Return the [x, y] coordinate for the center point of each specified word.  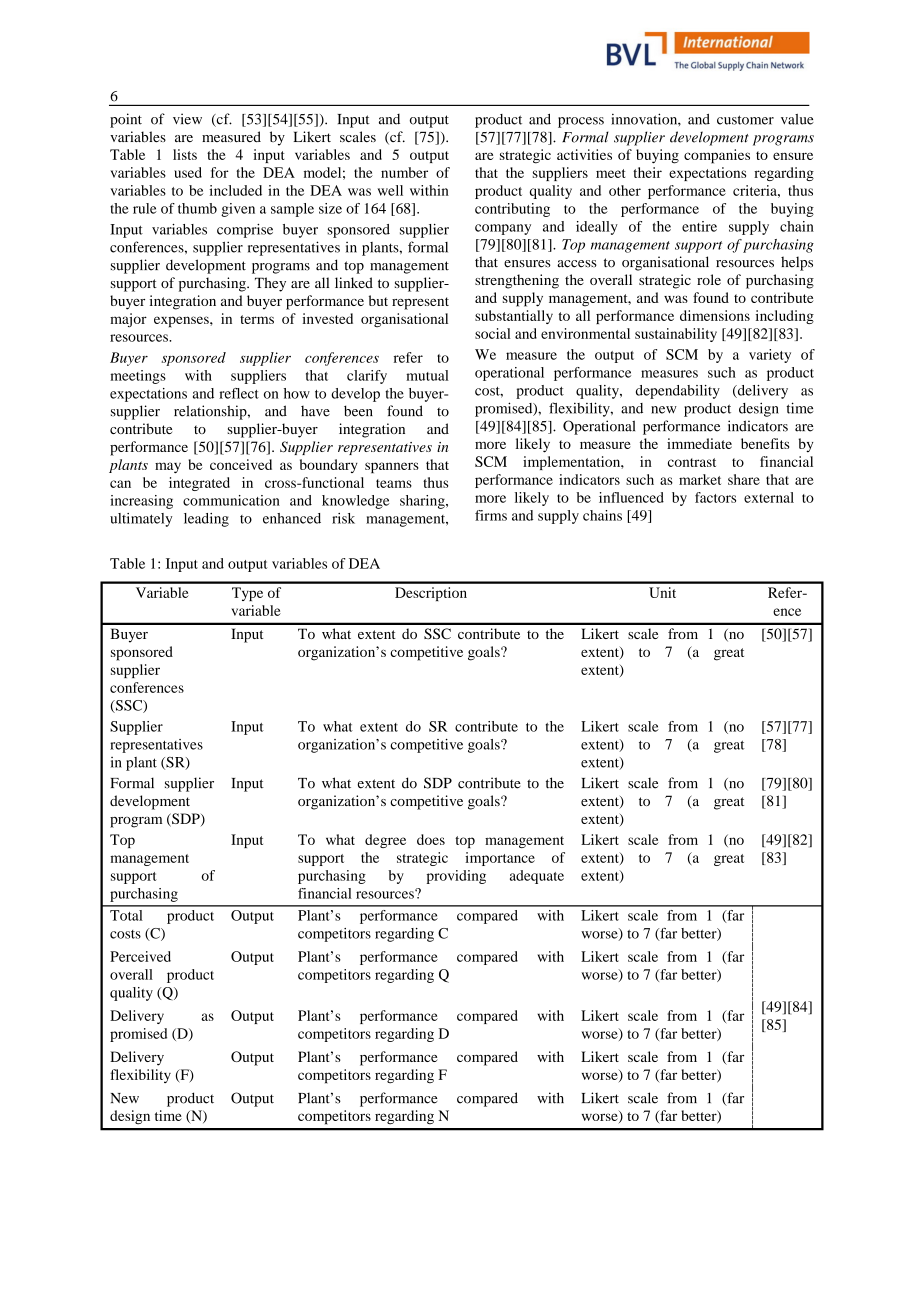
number [404, 172]
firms [491, 515]
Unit [662, 592]
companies [717, 156]
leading [206, 520]
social [493, 333]
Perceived [140, 956]
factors [715, 497]
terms [257, 319]
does [431, 839]
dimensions [715, 315]
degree [385, 841]
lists [185, 154]
